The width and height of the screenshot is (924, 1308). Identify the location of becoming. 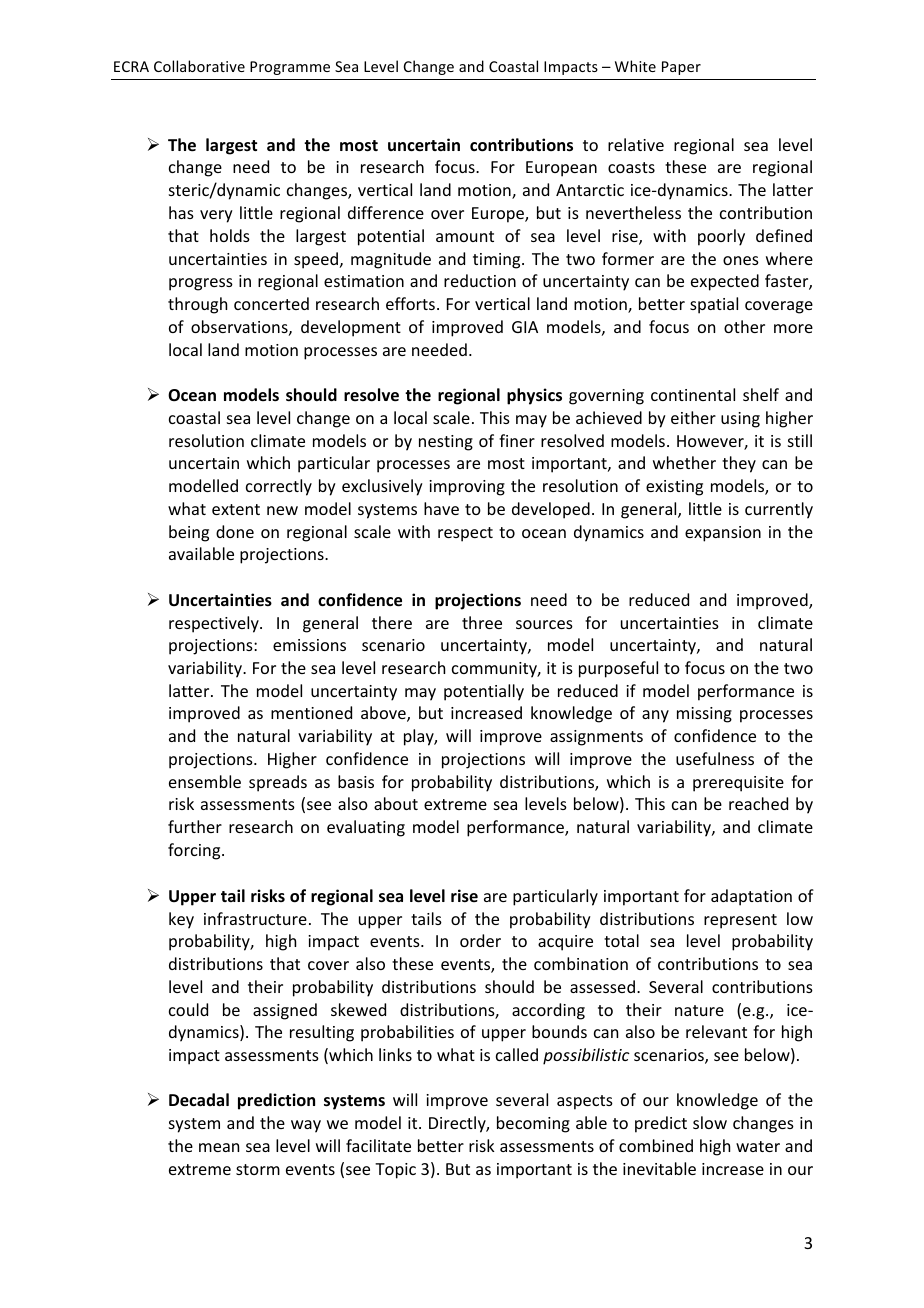
(533, 1124).
